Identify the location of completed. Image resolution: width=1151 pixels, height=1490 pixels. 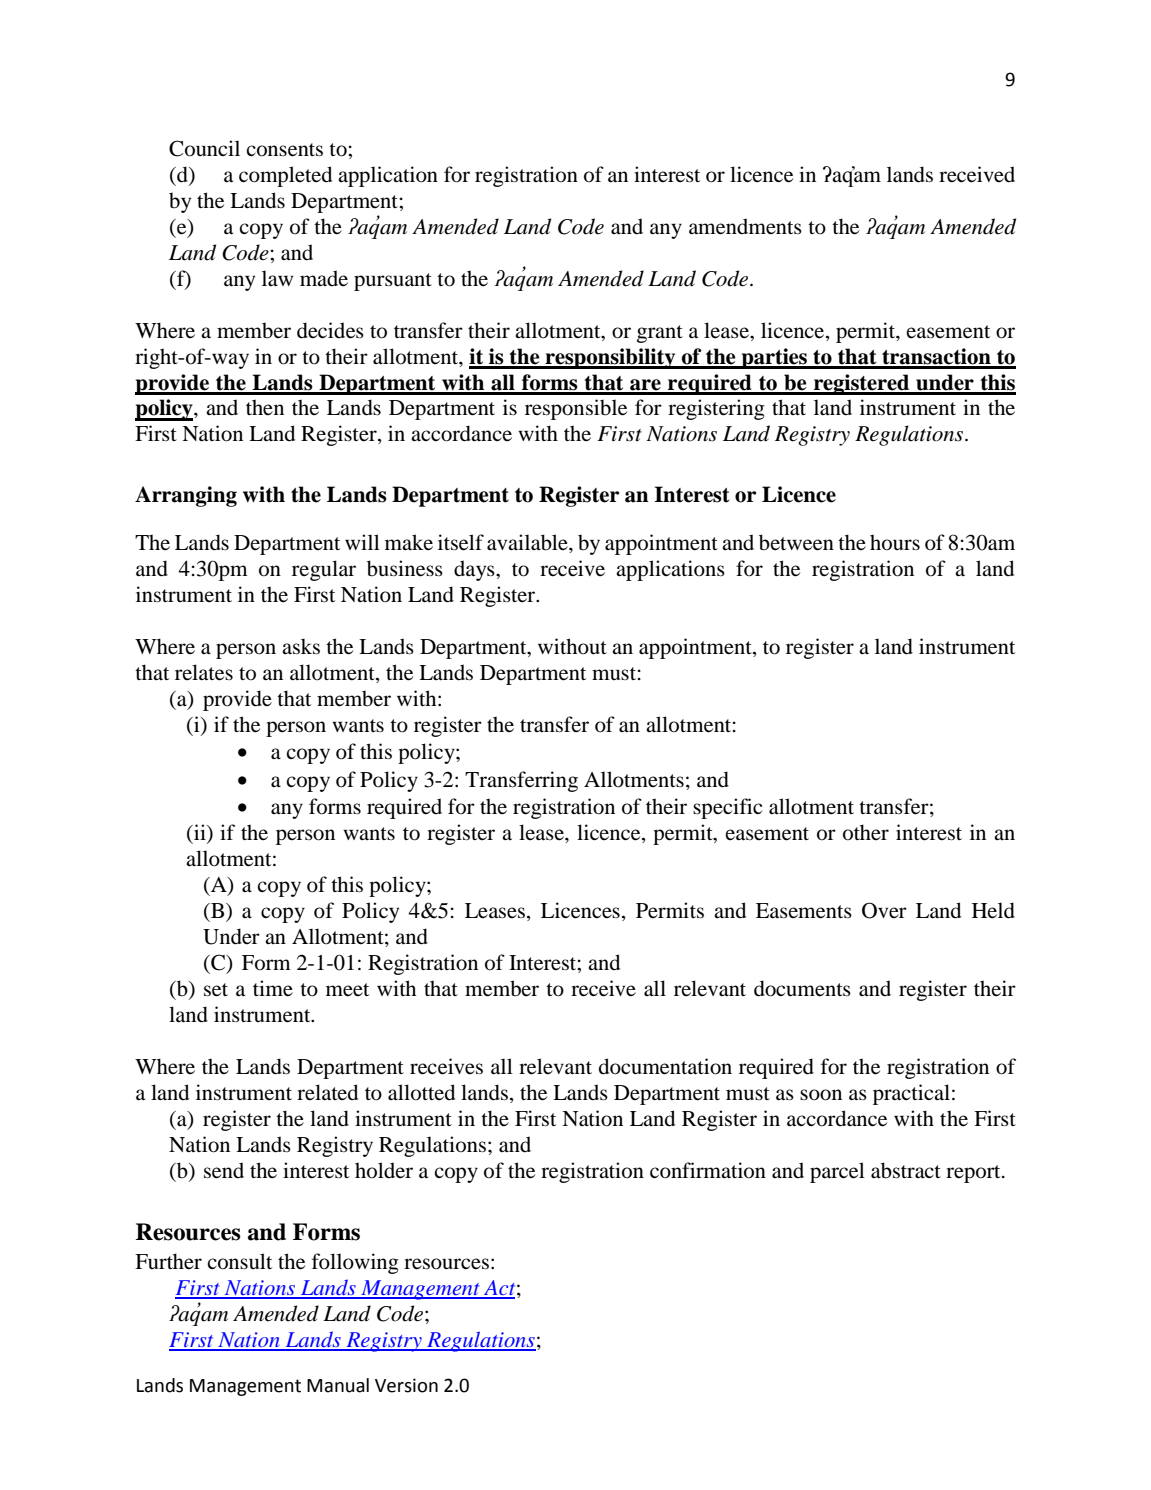
(285, 176).
